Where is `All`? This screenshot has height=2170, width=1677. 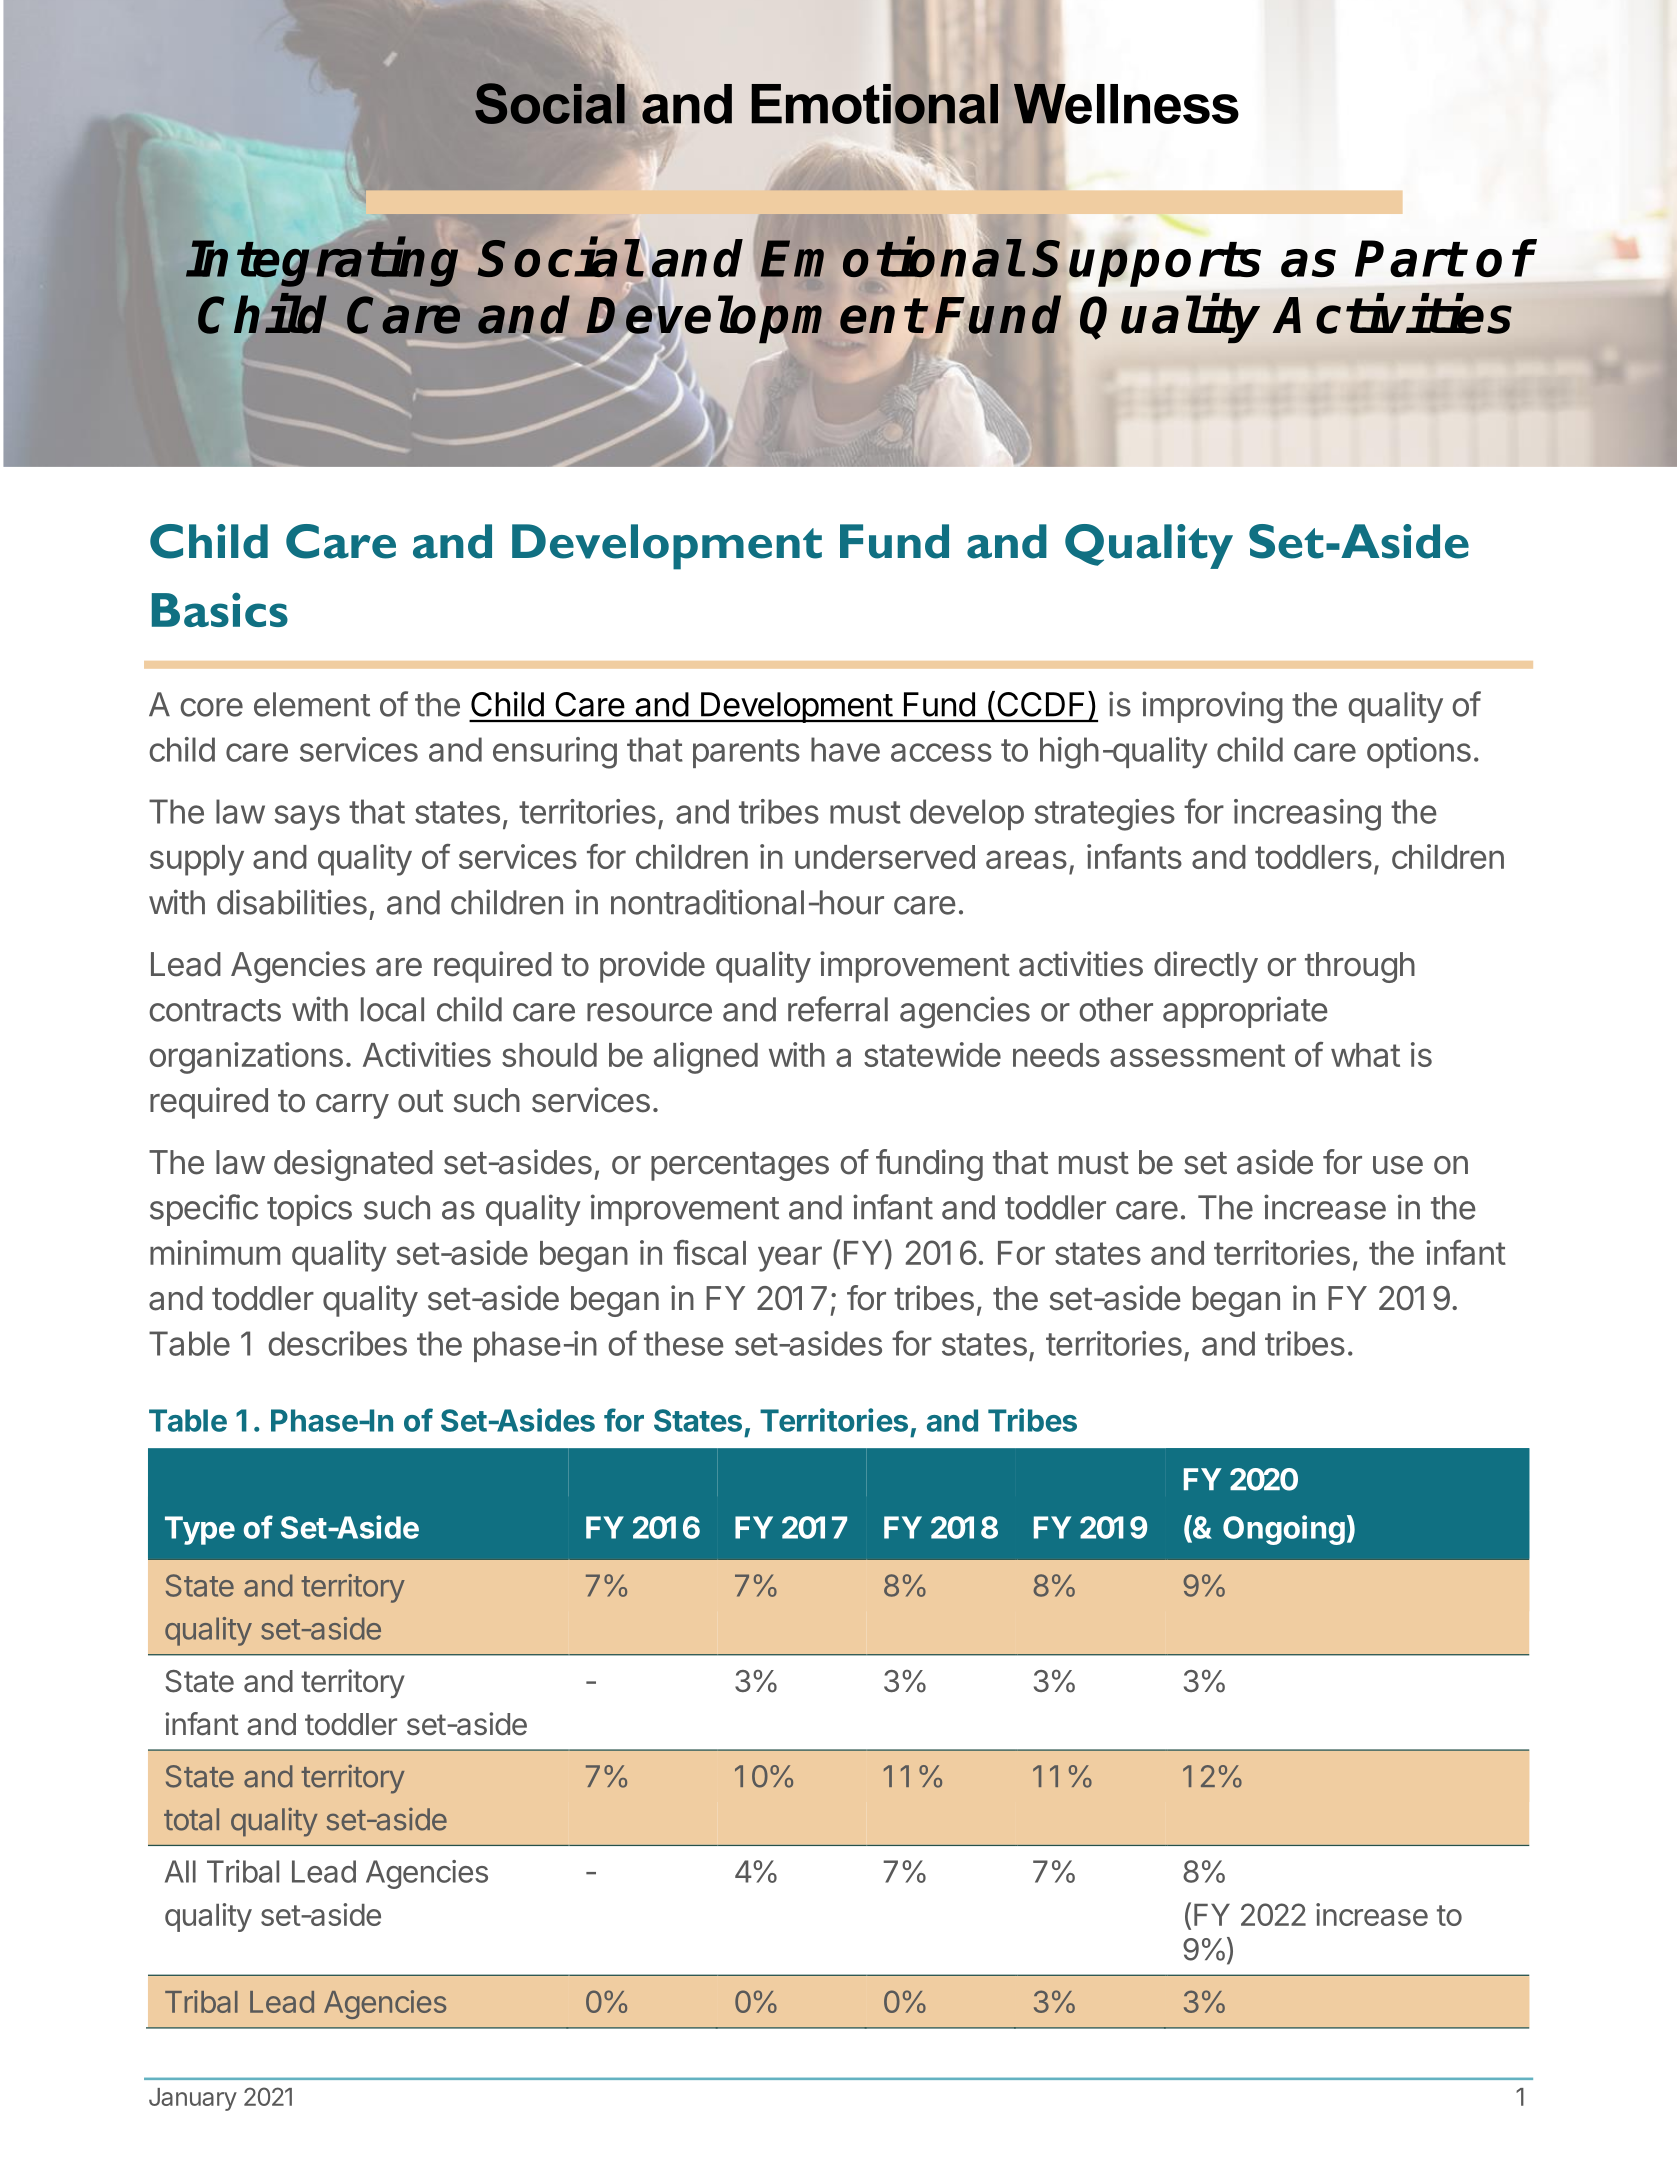
All is located at coordinates (180, 1871).
